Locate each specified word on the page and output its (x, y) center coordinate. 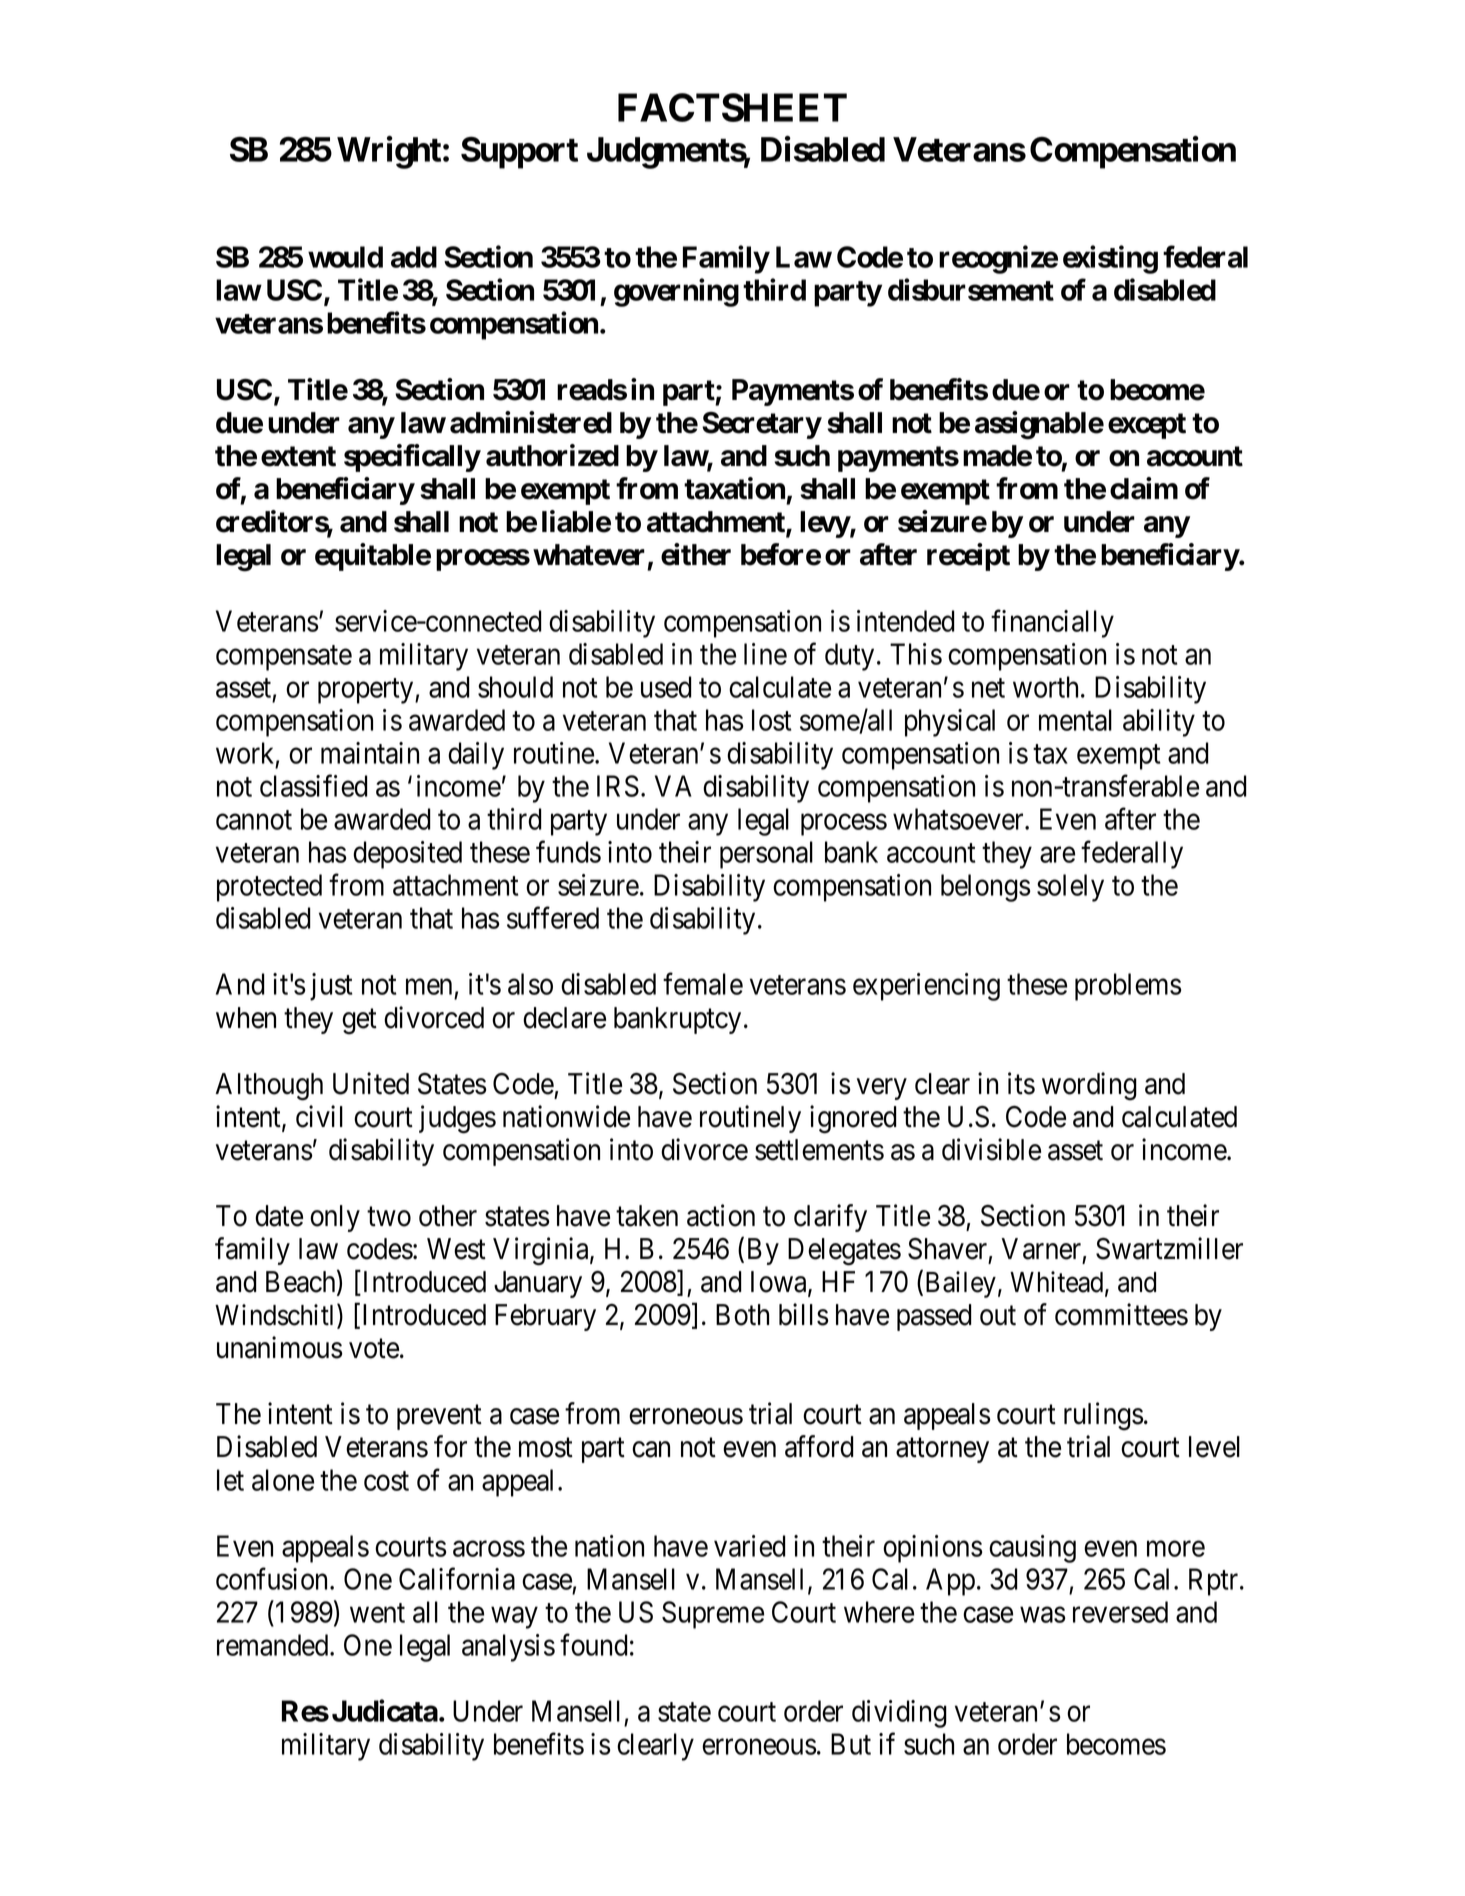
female (703, 984)
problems (1128, 987)
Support (519, 152)
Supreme (713, 1615)
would (345, 257)
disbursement (971, 289)
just (331, 987)
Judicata (385, 1710)
